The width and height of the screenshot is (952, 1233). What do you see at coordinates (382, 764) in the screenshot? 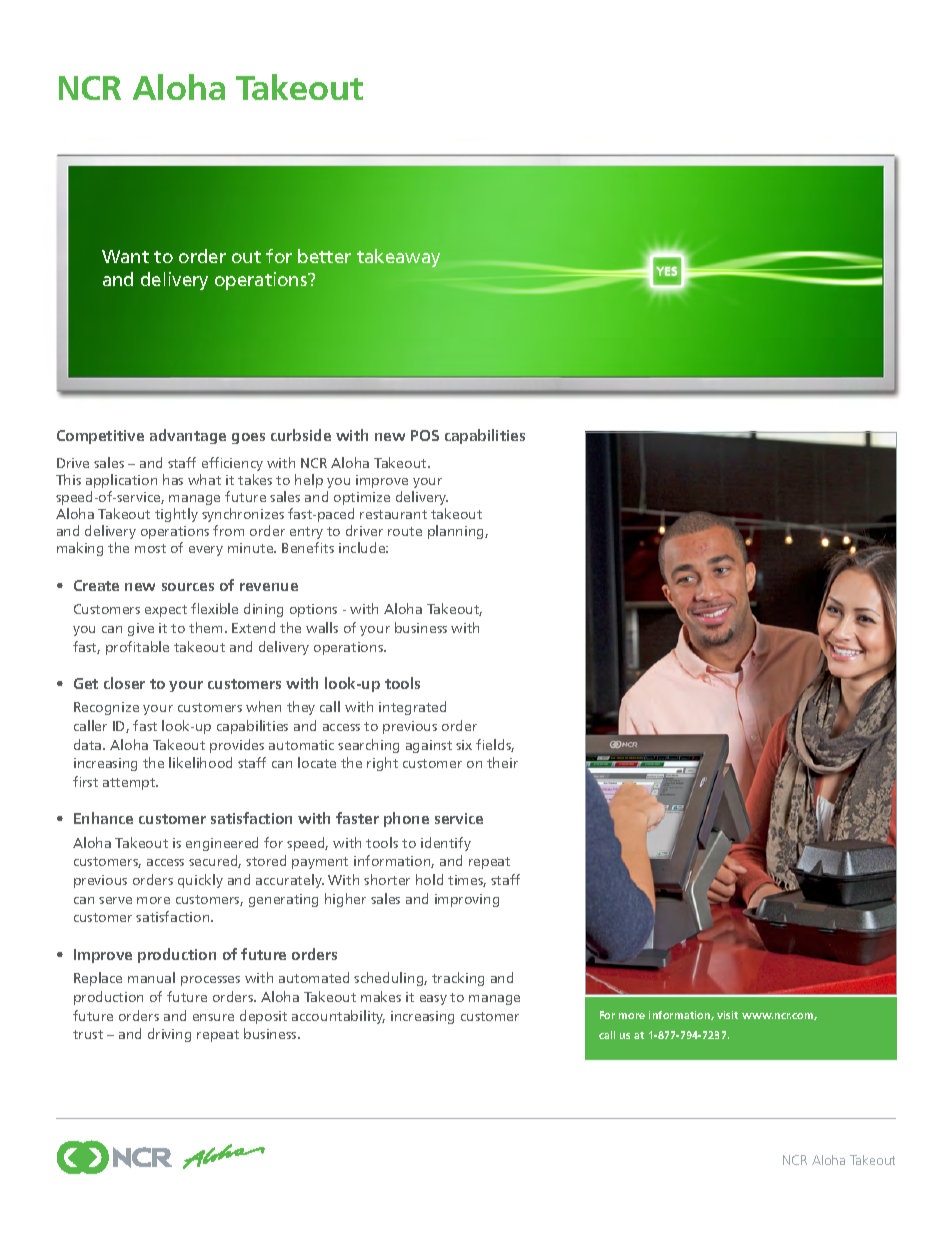
I see `right` at bounding box center [382, 764].
